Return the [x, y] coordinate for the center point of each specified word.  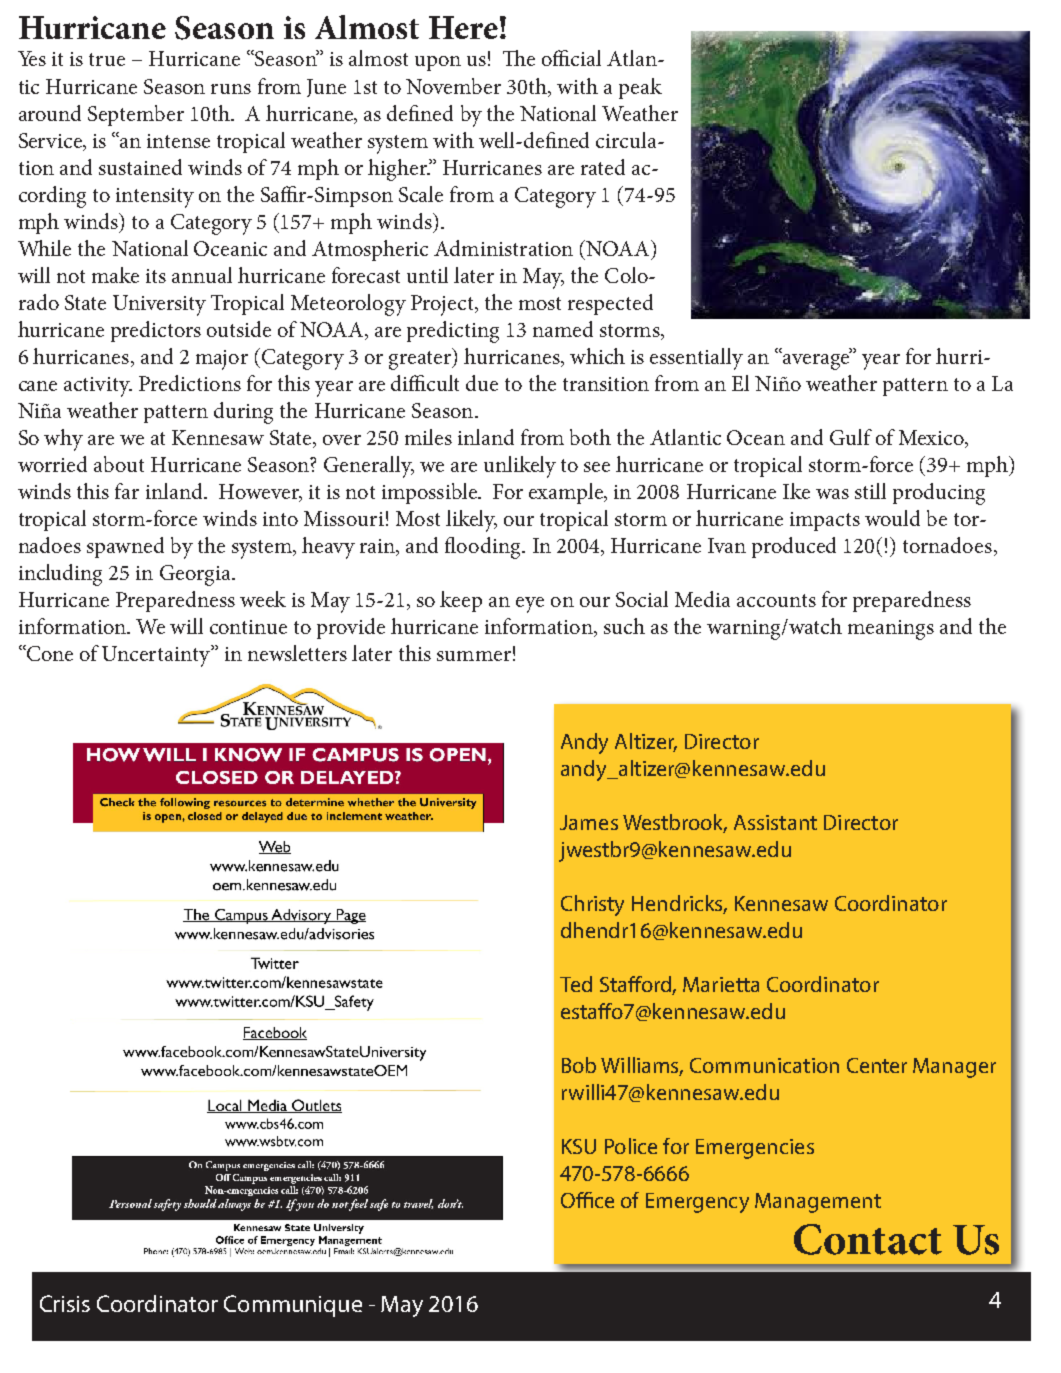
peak [640, 88]
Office [587, 1200]
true [107, 59]
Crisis [65, 1303]
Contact [868, 1239]
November [453, 86]
